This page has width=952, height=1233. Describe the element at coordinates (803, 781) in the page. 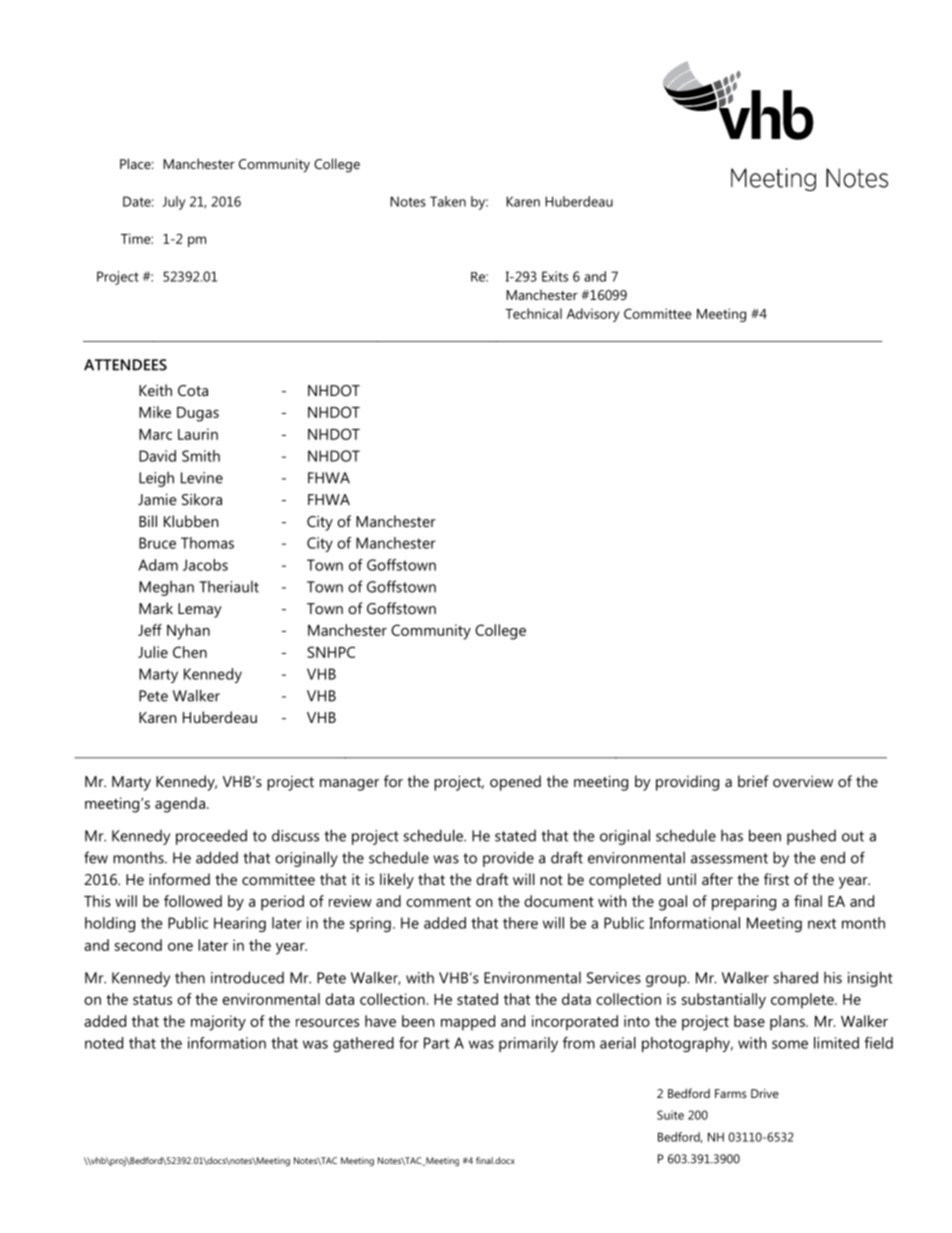

I see `overview` at that location.
